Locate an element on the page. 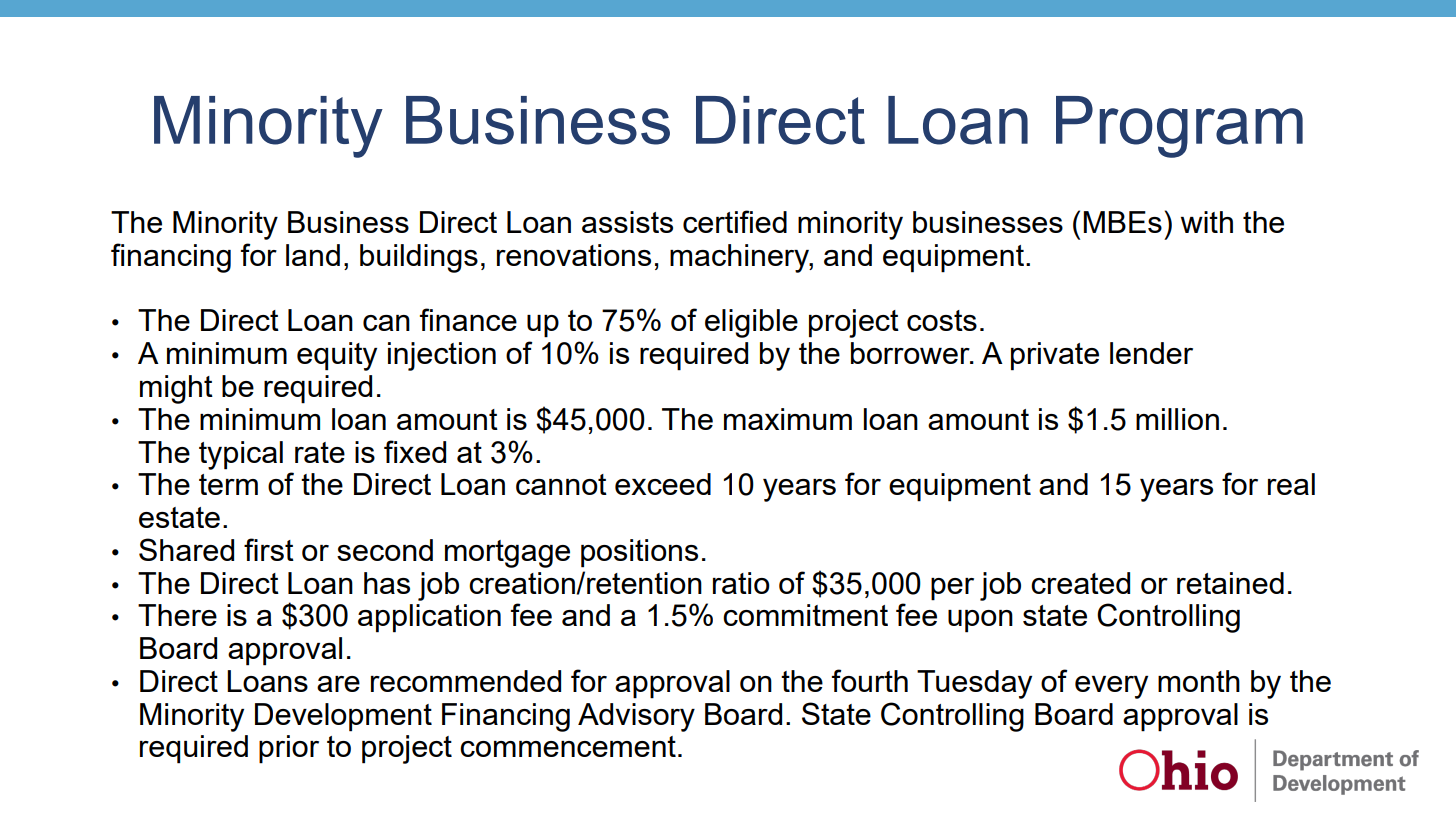 This page has height=819, width=1456. maximum is located at coordinates (788, 419).
